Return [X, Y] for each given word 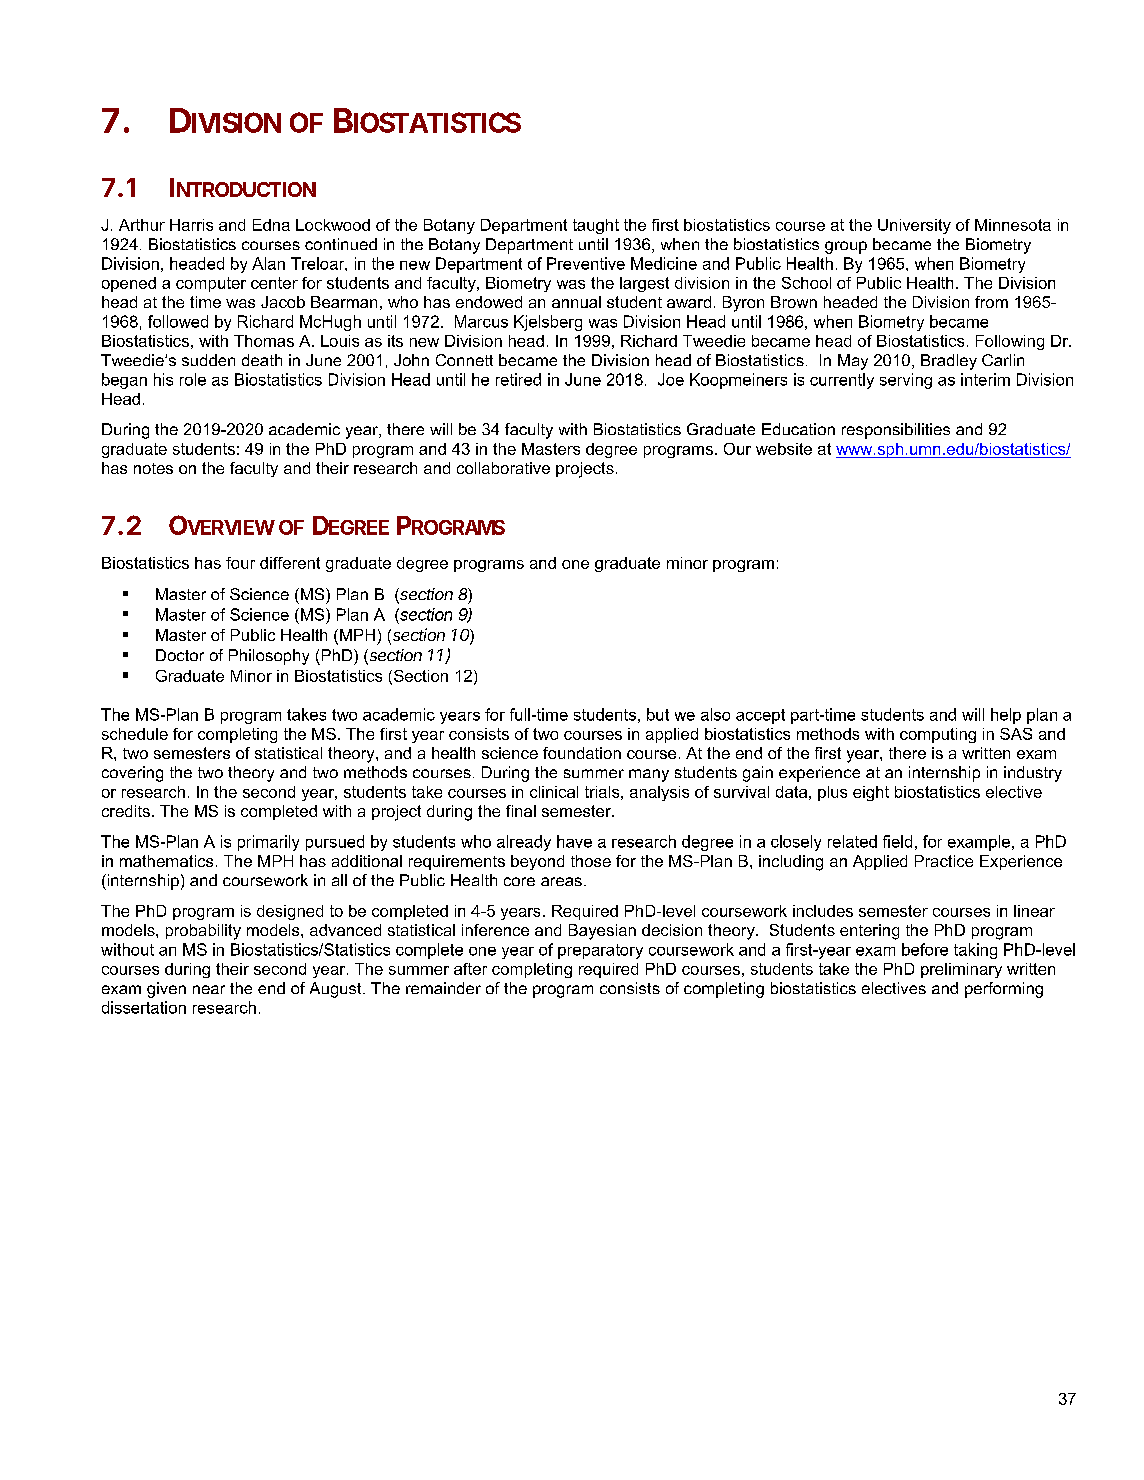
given [166, 990]
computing [938, 735]
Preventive [586, 263]
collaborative [503, 468]
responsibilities [896, 431]
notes [153, 468]
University [914, 226]
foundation [582, 753]
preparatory [600, 951]
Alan [268, 263]
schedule [135, 734]
